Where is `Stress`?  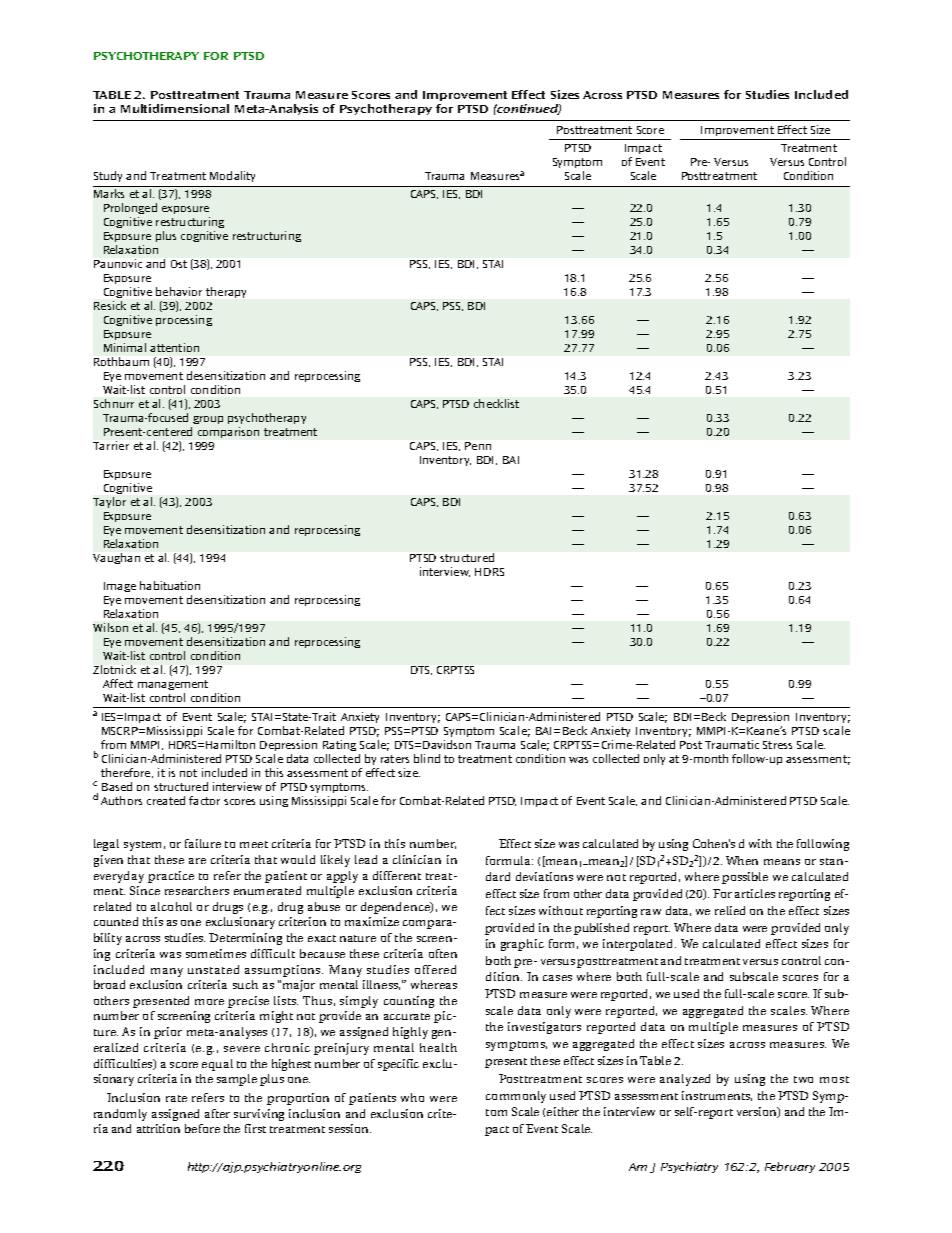 Stress is located at coordinates (777, 745).
